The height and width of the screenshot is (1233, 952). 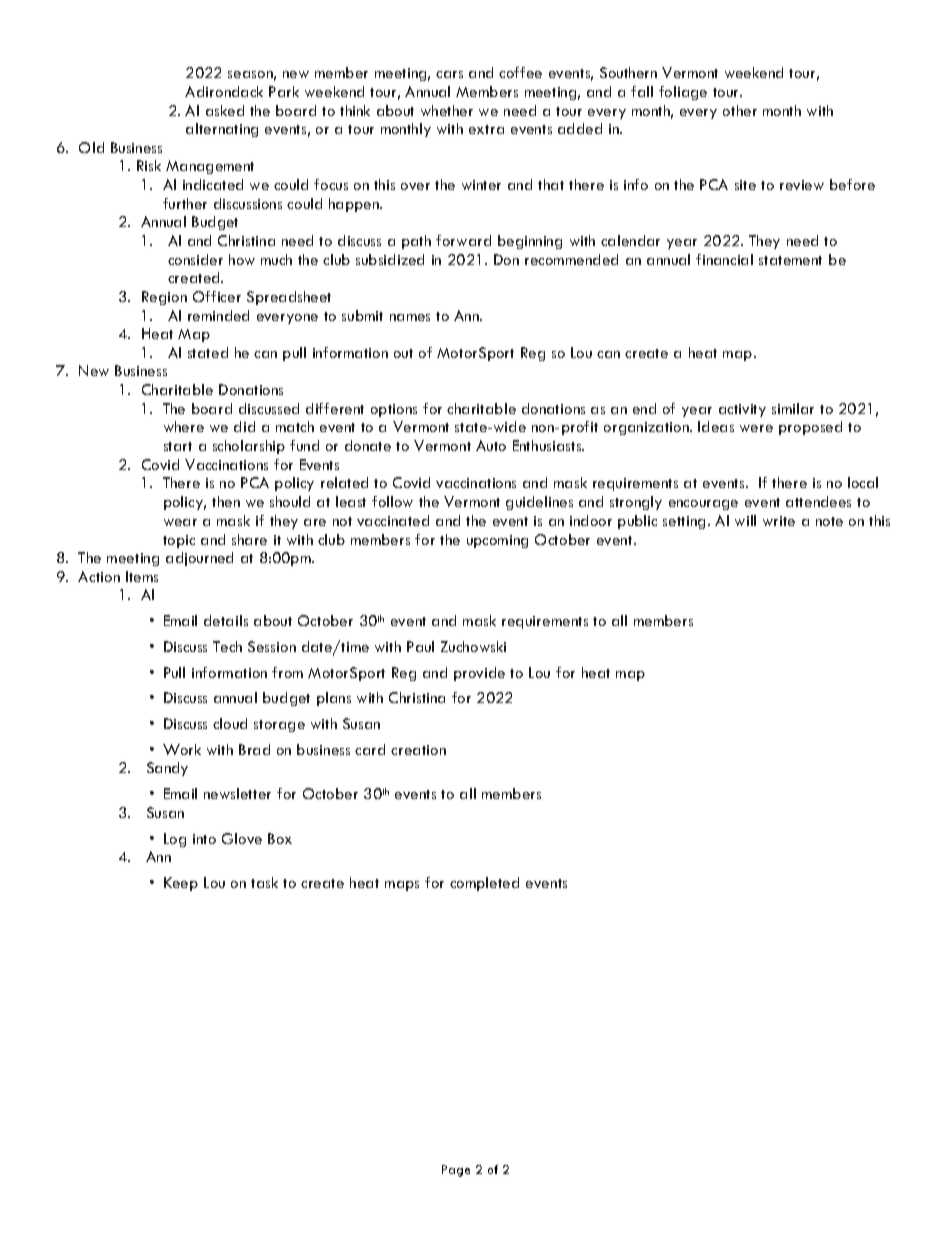 What do you see at coordinates (402, 886) in the screenshot?
I see `maps` at bounding box center [402, 886].
